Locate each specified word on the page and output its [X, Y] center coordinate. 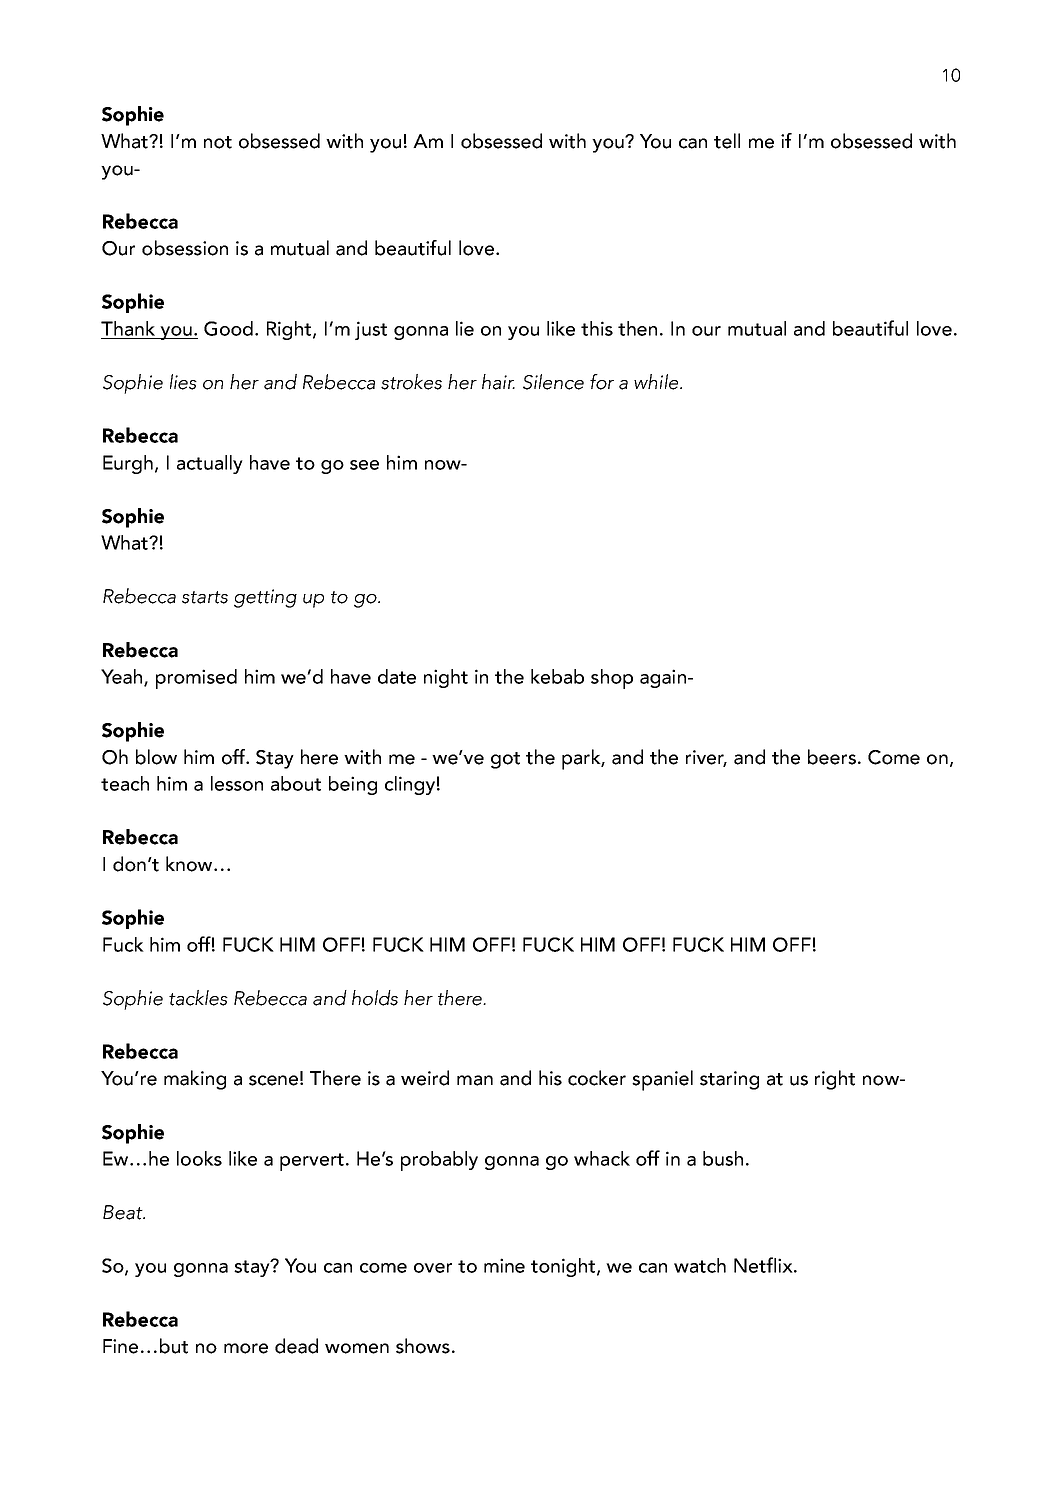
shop [612, 679]
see [364, 465]
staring [729, 1080]
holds [375, 998]
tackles [198, 998]
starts [205, 597]
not [218, 142]
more [246, 1348]
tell [727, 141]
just [371, 330]
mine [504, 1265]
